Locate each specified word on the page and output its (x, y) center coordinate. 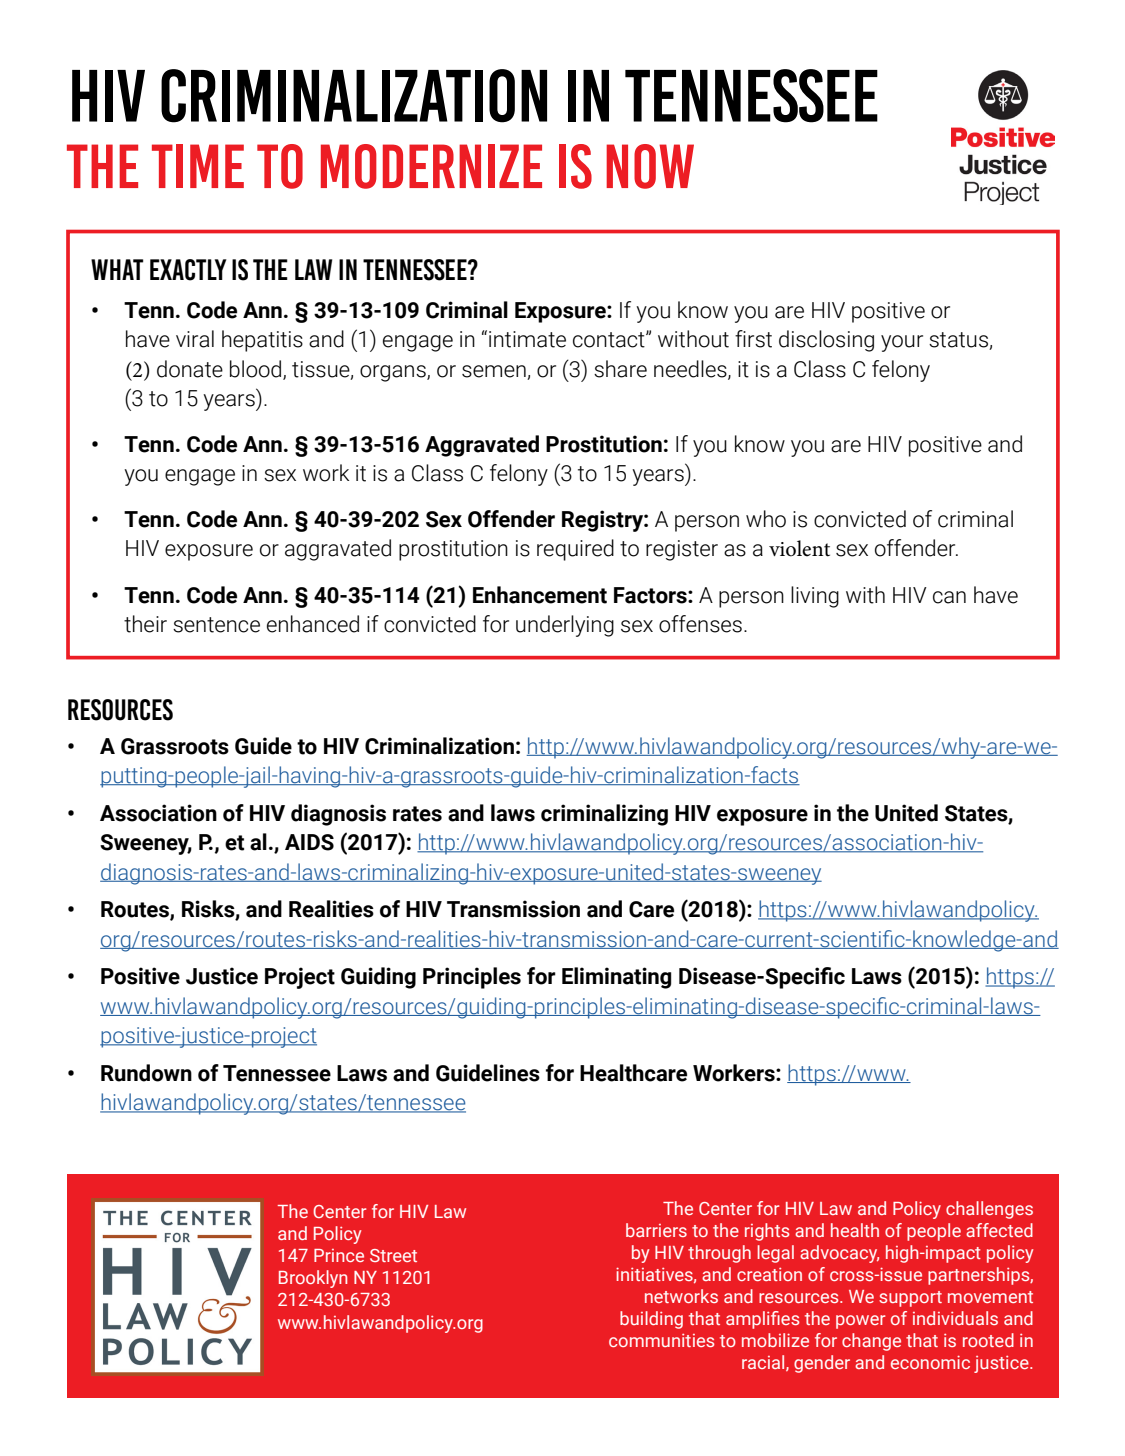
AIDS (309, 842)
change (871, 1342)
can (949, 597)
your (902, 343)
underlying (565, 626)
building (651, 1320)
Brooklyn (313, 1279)
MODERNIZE (431, 166)
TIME (198, 166)
